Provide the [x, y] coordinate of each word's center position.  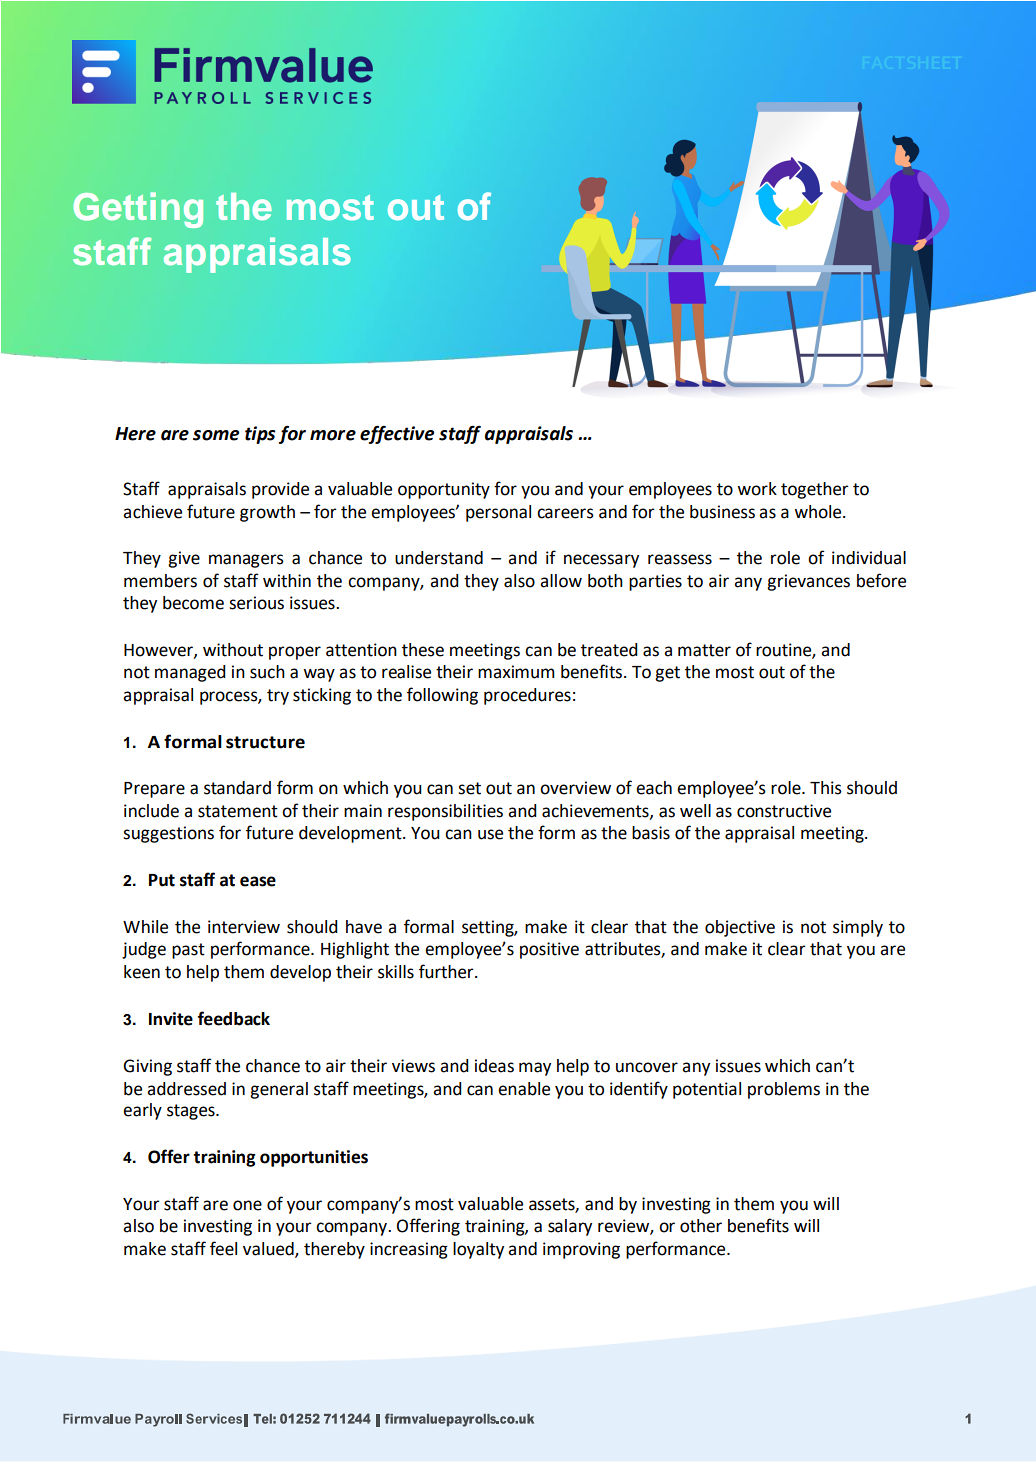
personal [498, 513]
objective [740, 928]
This [826, 788]
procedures [527, 696]
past [188, 951]
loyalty [478, 1250]
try [278, 697]
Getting [138, 210]
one [247, 1205]
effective [397, 435]
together [815, 490]
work [757, 489]
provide [280, 490]
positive [549, 950]
